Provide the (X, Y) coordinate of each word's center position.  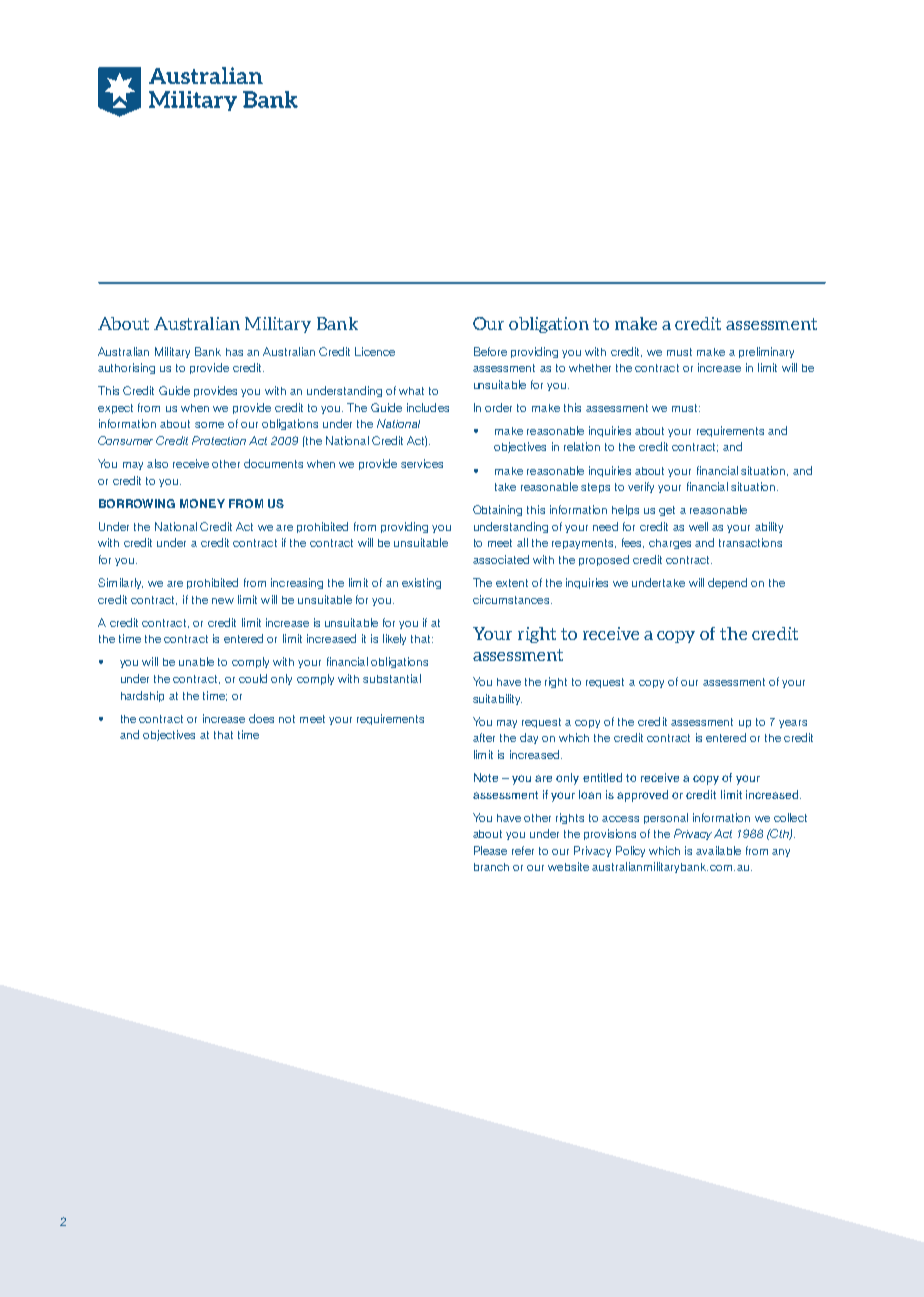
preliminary (766, 352)
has (234, 352)
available (718, 850)
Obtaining (497, 510)
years (793, 724)
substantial (392, 678)
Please (490, 850)
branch (491, 867)
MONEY (202, 503)
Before (490, 351)
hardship (142, 696)
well (698, 526)
